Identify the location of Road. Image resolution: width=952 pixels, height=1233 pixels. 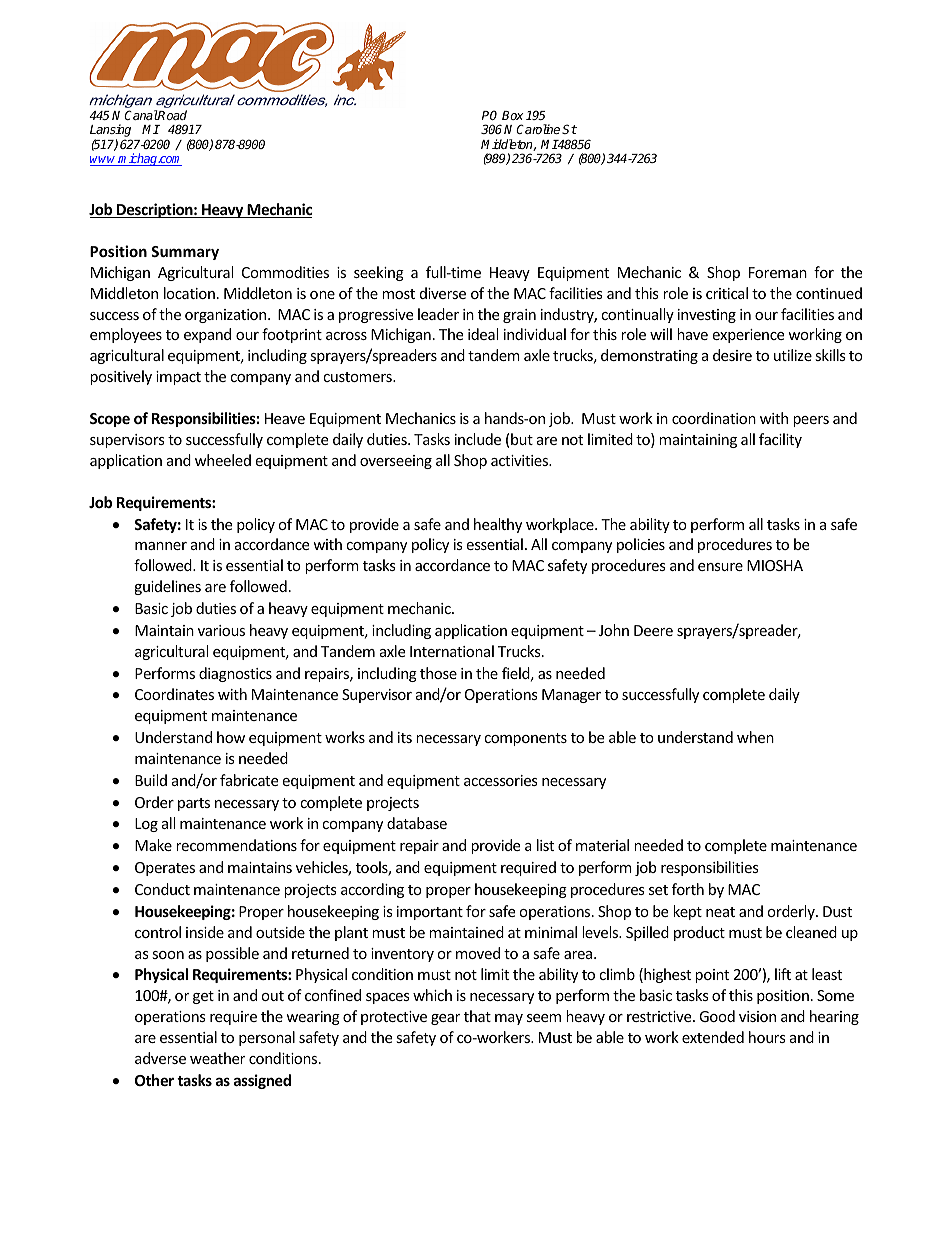
(172, 115).
